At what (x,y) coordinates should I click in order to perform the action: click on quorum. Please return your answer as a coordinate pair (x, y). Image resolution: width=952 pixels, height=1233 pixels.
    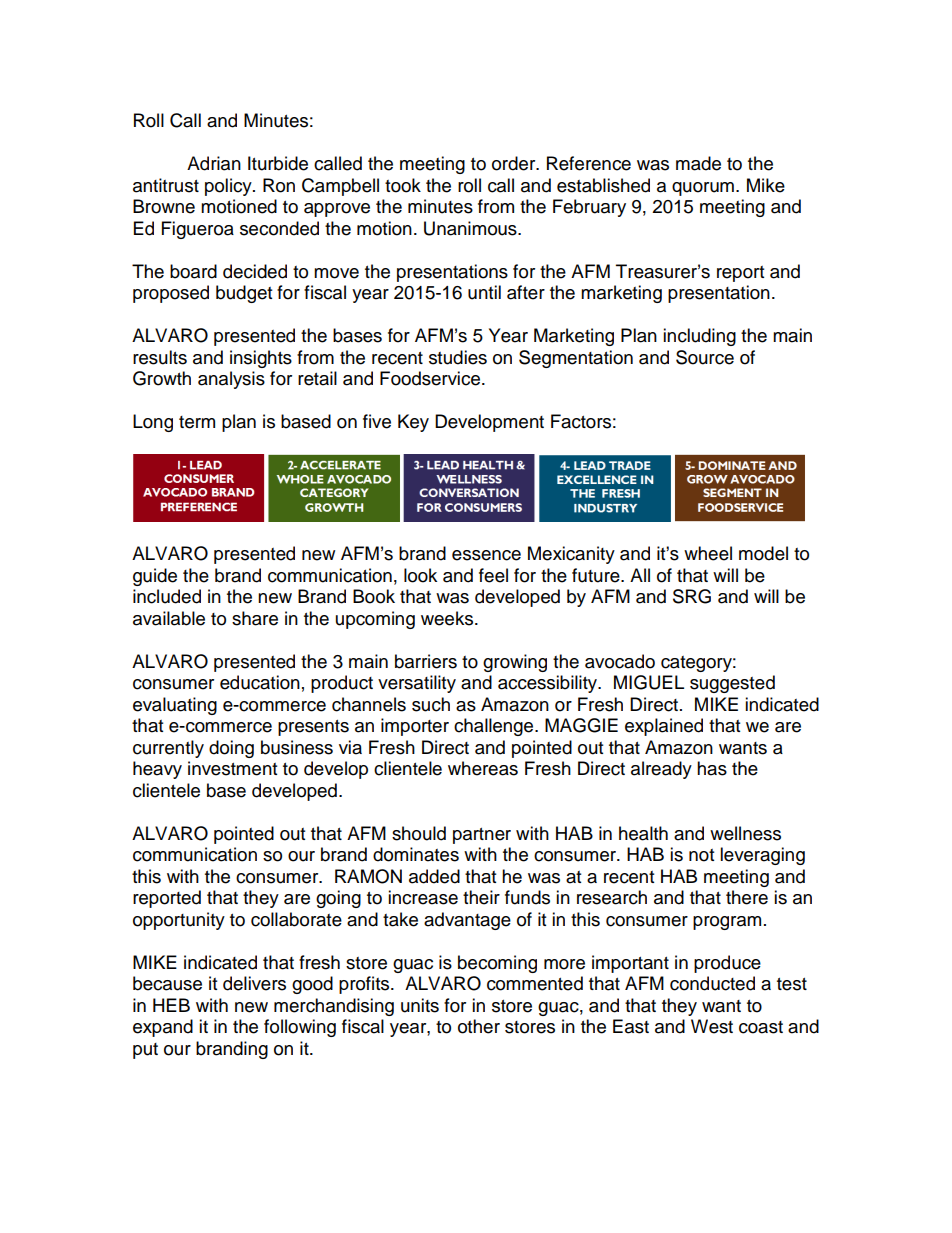
    Looking at the image, I should click on (703, 189).
